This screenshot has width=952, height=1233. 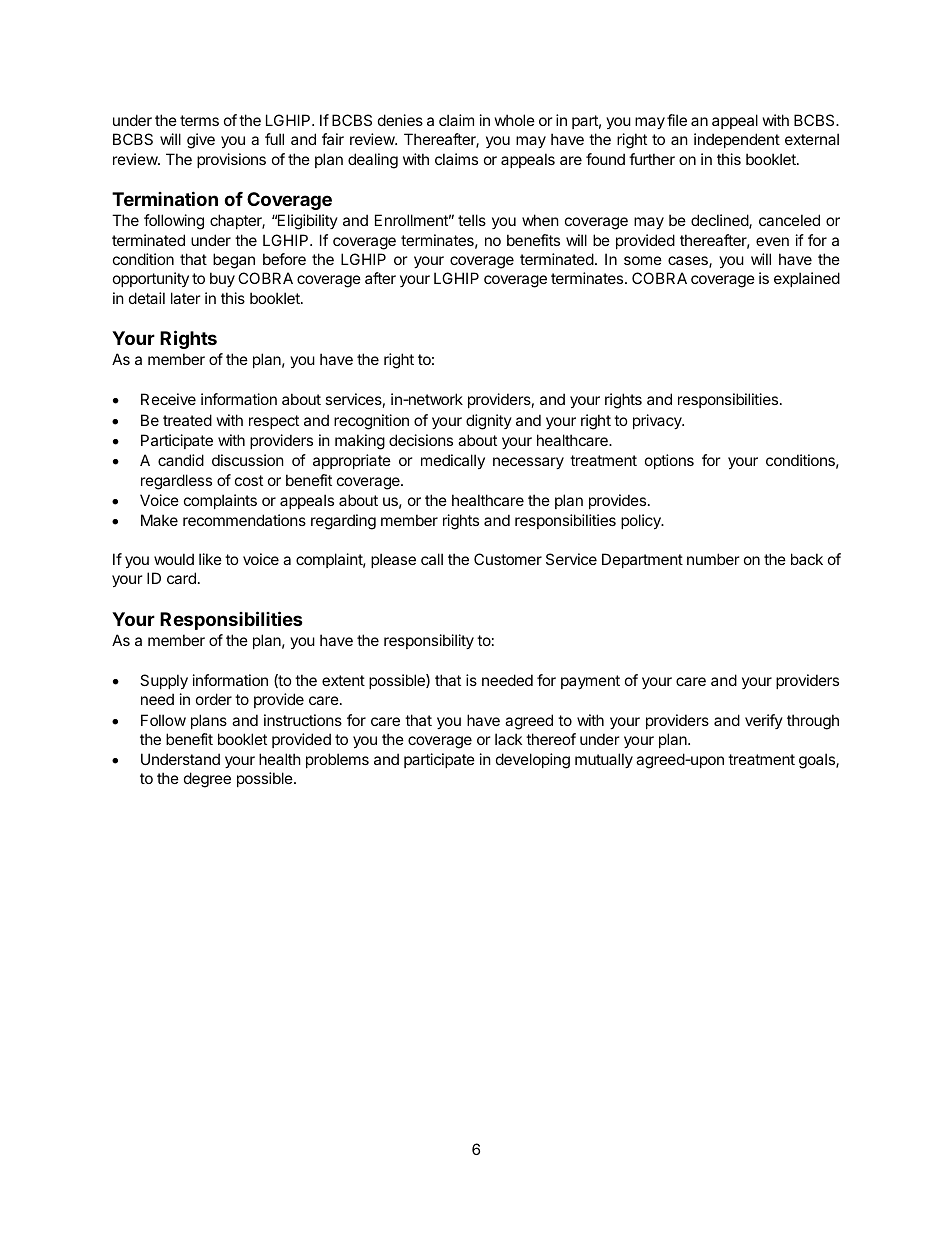 What do you see at coordinates (515, 120) in the screenshot?
I see `whole` at bounding box center [515, 120].
